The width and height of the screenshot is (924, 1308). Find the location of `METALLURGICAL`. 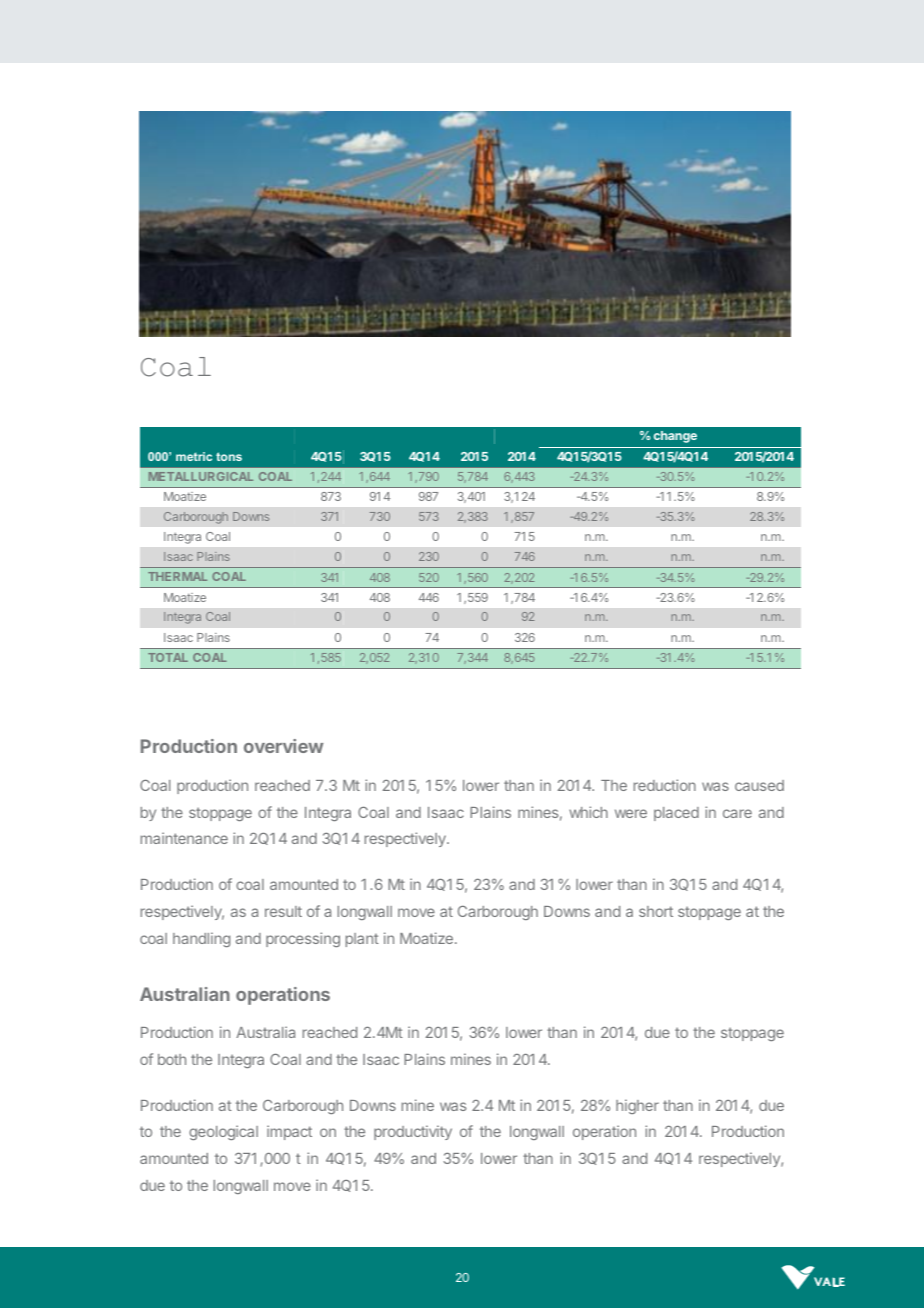

METALLURGICAL is located at coordinates (201, 476).
